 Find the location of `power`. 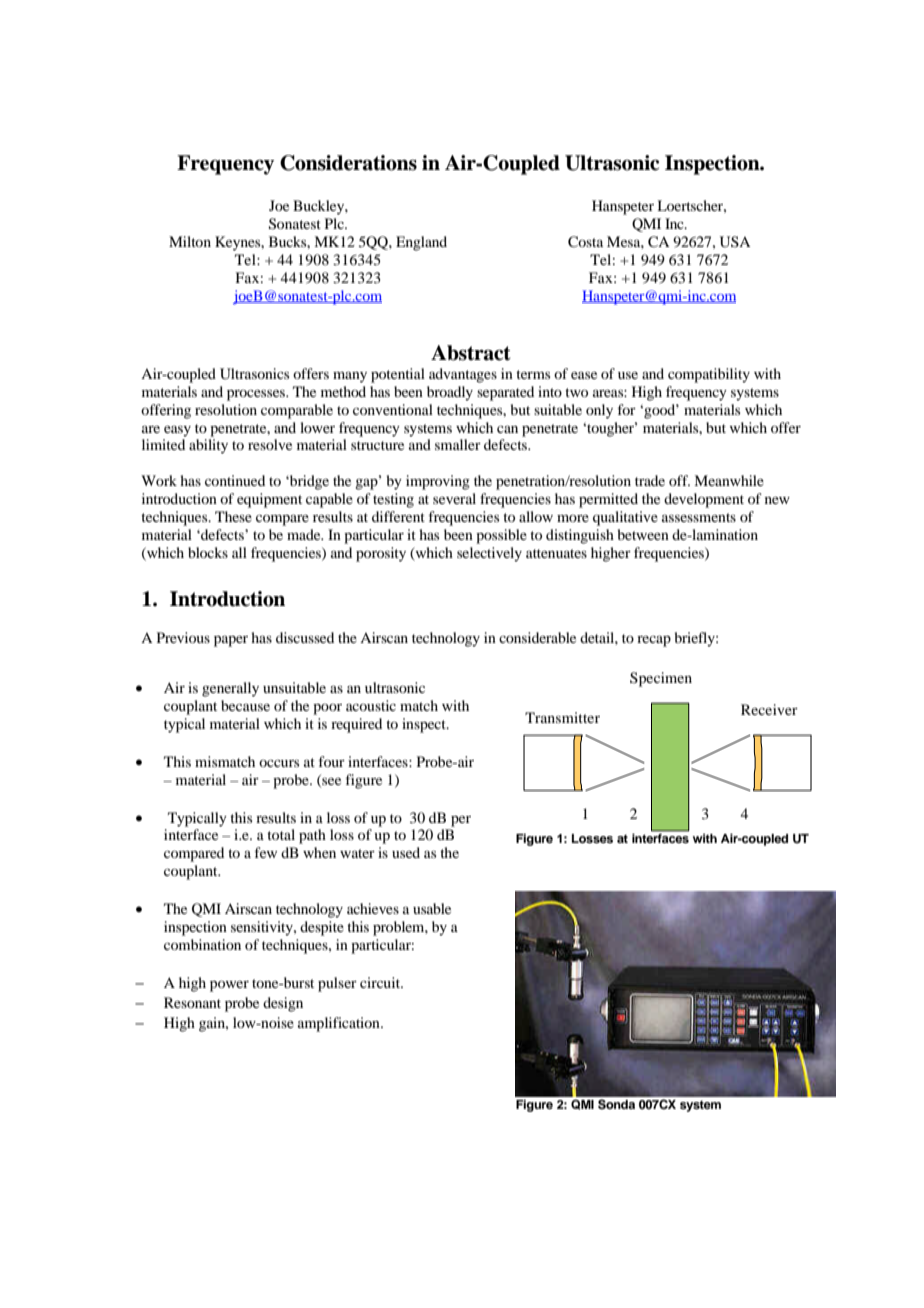

power is located at coordinates (229, 986).
